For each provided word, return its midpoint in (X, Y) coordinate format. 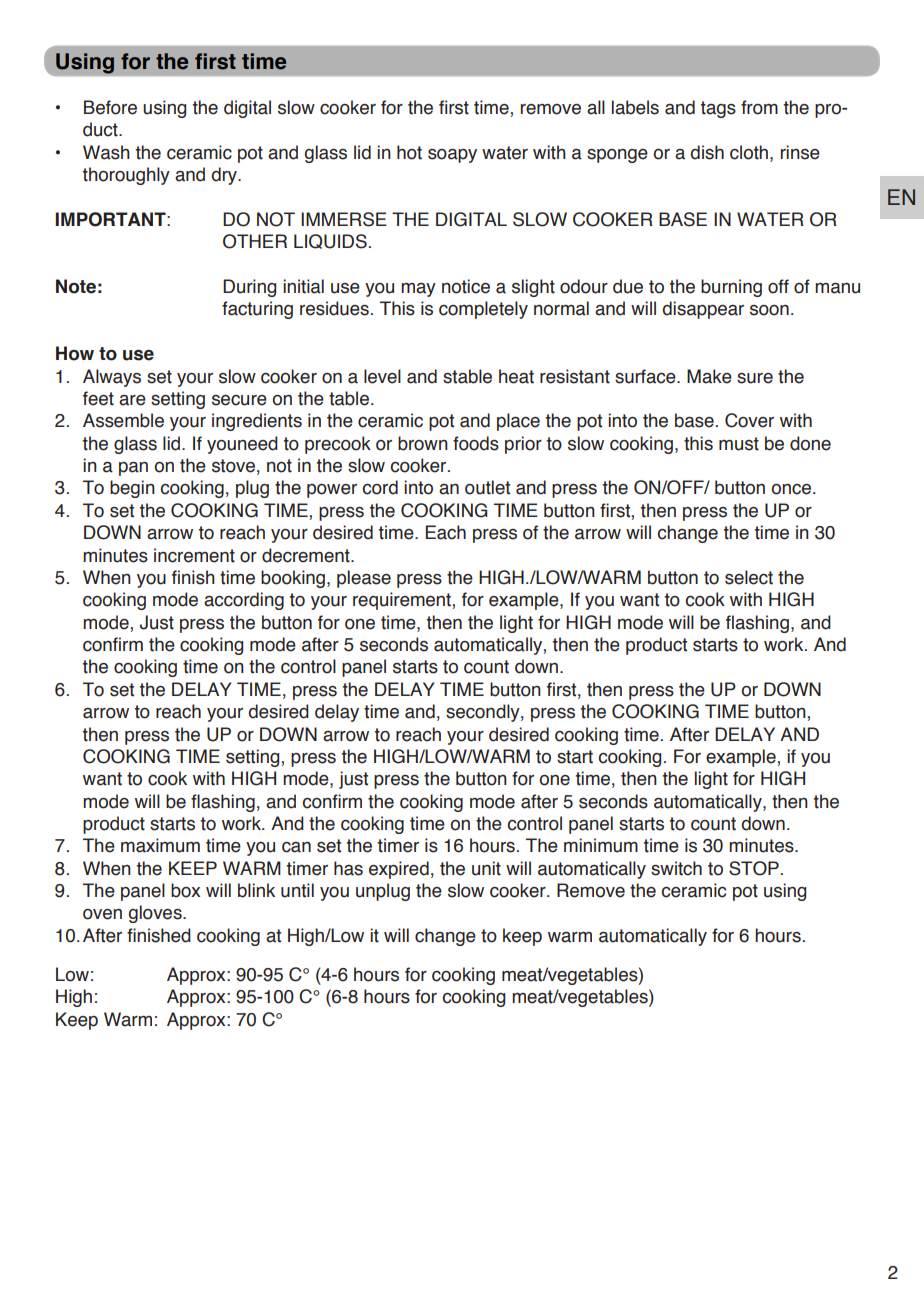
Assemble (123, 420)
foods (476, 443)
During (249, 288)
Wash (106, 152)
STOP (754, 868)
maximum (160, 845)
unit (486, 868)
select (749, 577)
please (364, 579)
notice (466, 286)
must (739, 444)
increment (194, 555)
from (759, 107)
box (185, 890)
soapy (452, 156)
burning (731, 288)
